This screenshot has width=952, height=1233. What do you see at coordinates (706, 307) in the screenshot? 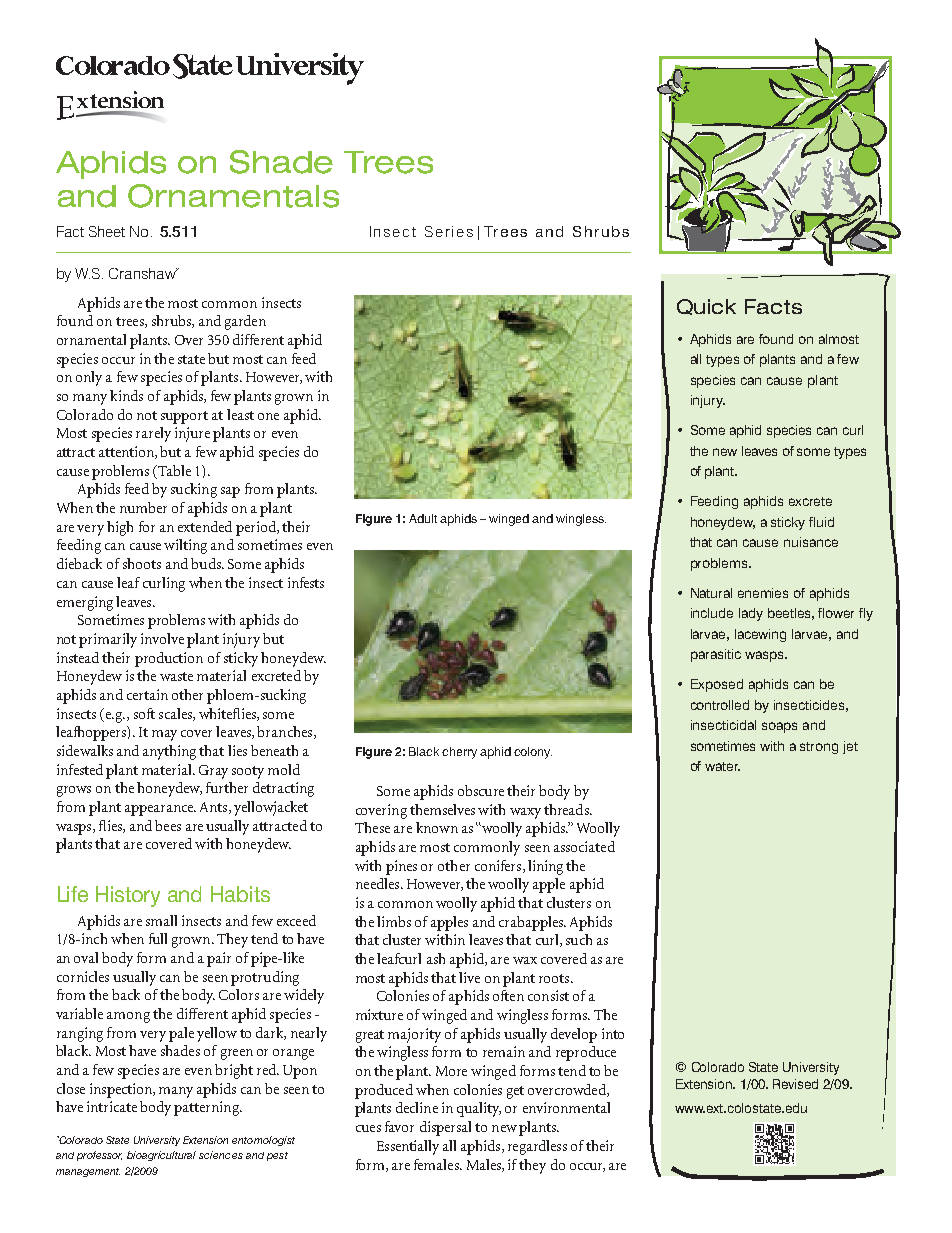
I see `Quick` at bounding box center [706, 307].
